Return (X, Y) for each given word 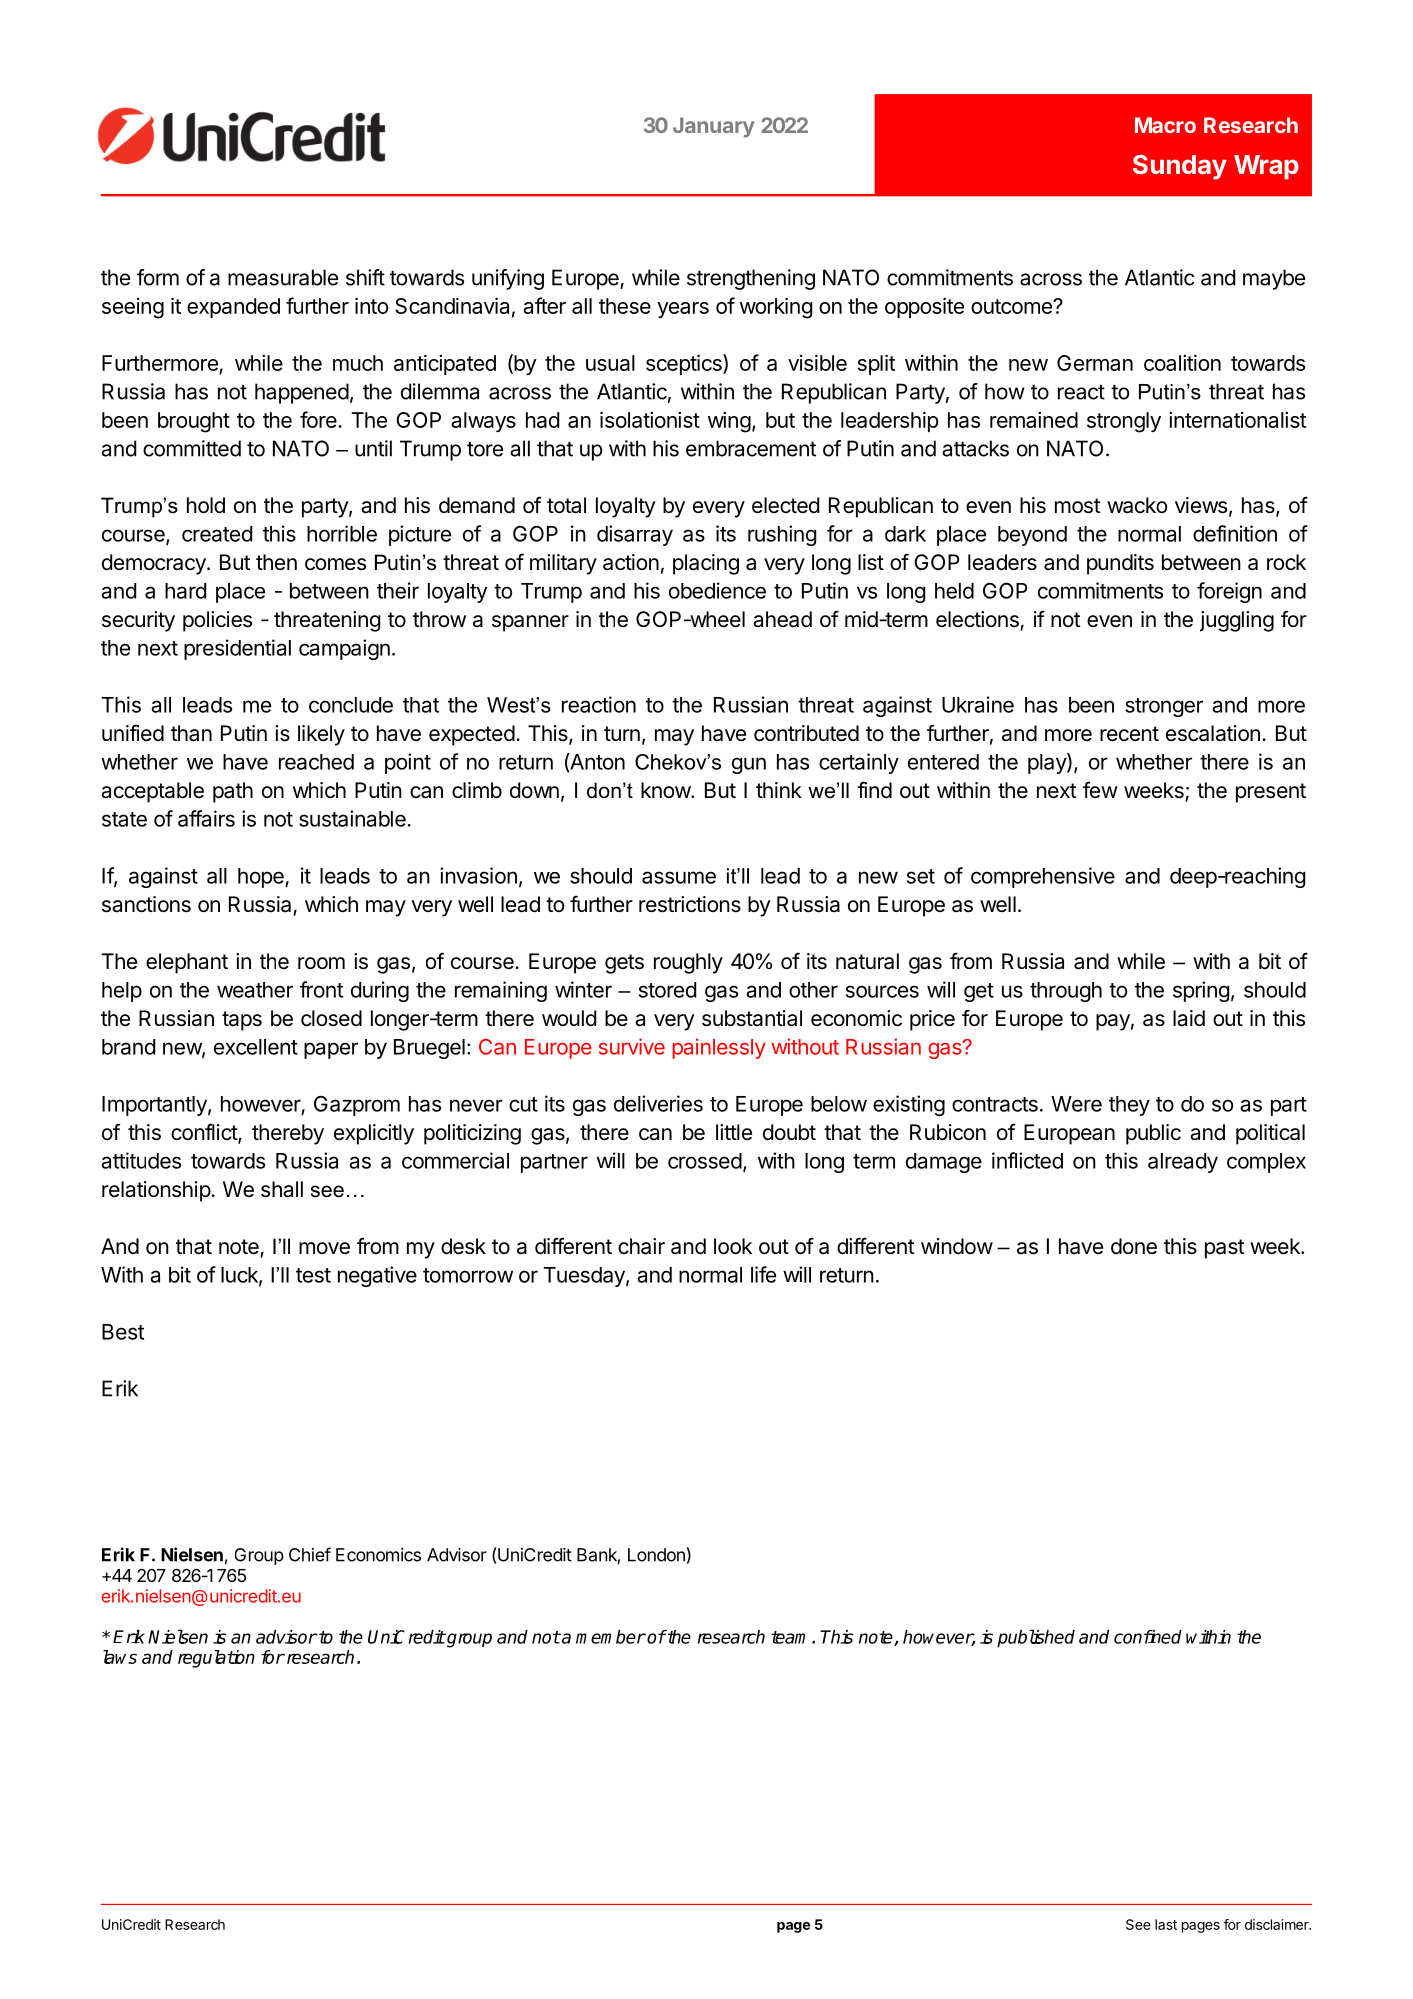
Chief (310, 1554)
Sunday (1180, 167)
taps (242, 1021)
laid (1189, 1018)
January (714, 127)
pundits (1120, 564)
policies (217, 621)
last (1166, 1924)
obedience (717, 590)
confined (1148, 1637)
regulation (216, 1659)
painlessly (719, 1048)
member (611, 1637)
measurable (283, 277)
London (656, 1555)
